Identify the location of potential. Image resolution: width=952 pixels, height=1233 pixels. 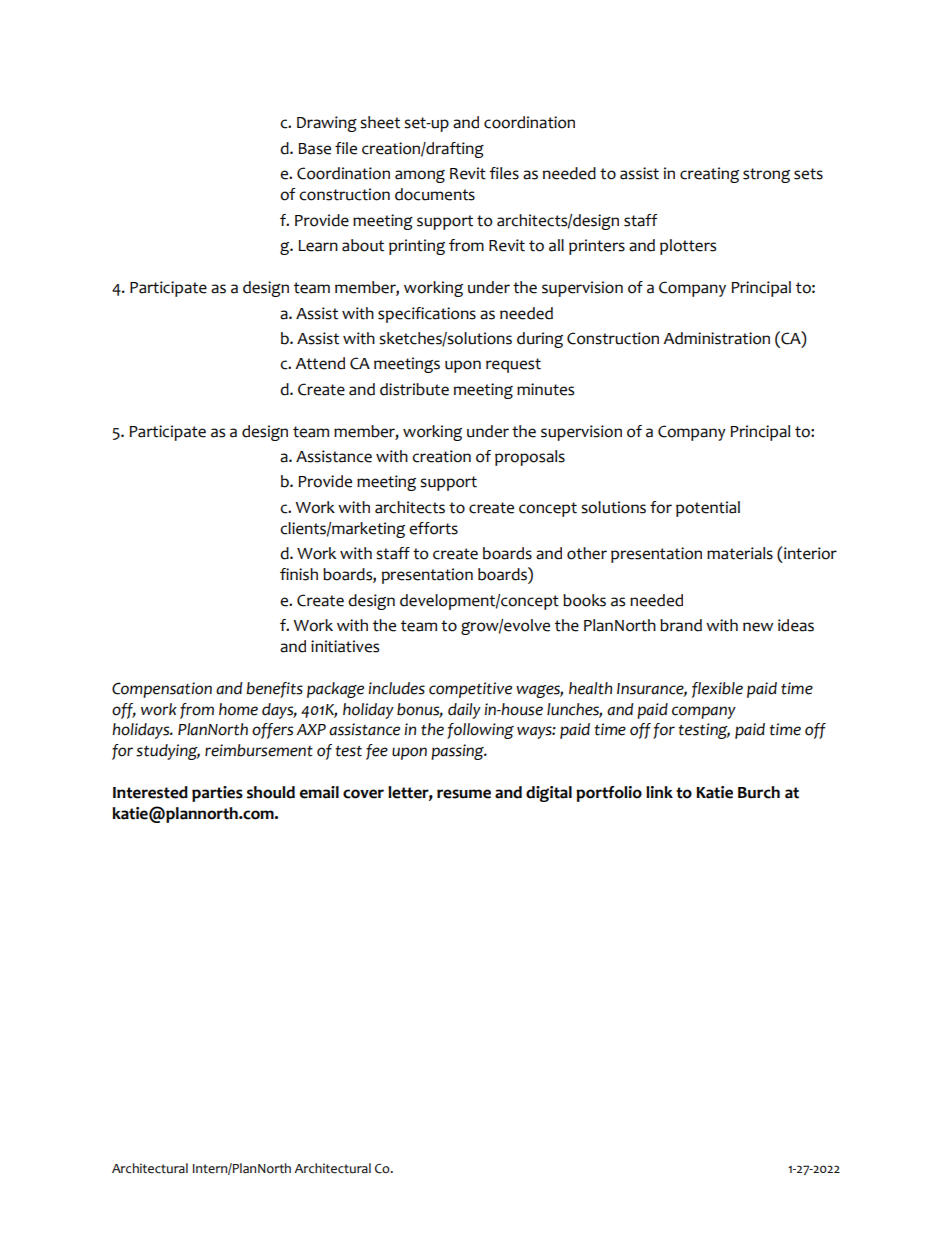
(708, 509).
